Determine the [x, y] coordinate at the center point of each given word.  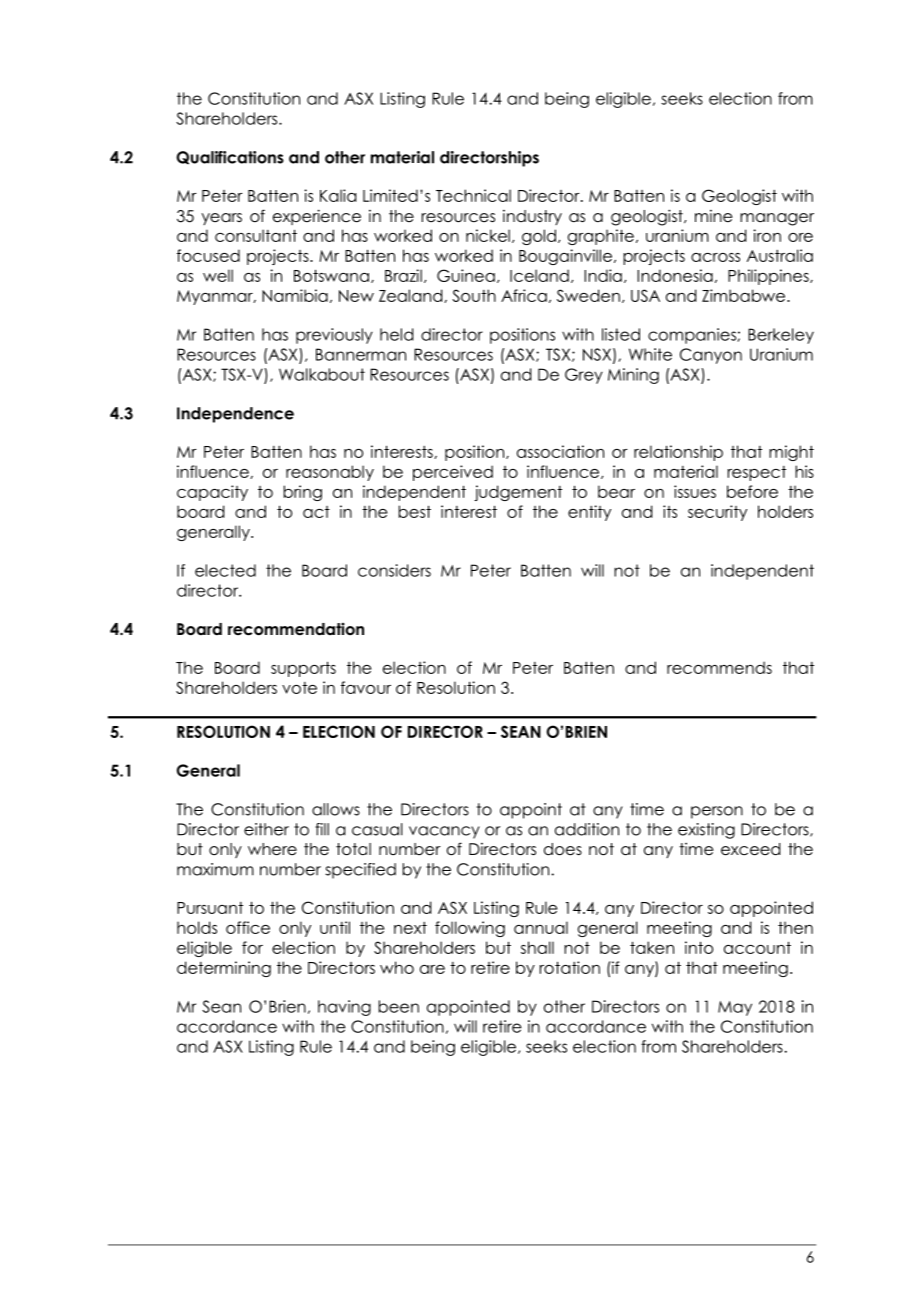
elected [225, 570]
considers [394, 570]
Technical [473, 195]
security [717, 513]
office [248, 927]
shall [537, 947]
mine [713, 216]
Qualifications [230, 157]
